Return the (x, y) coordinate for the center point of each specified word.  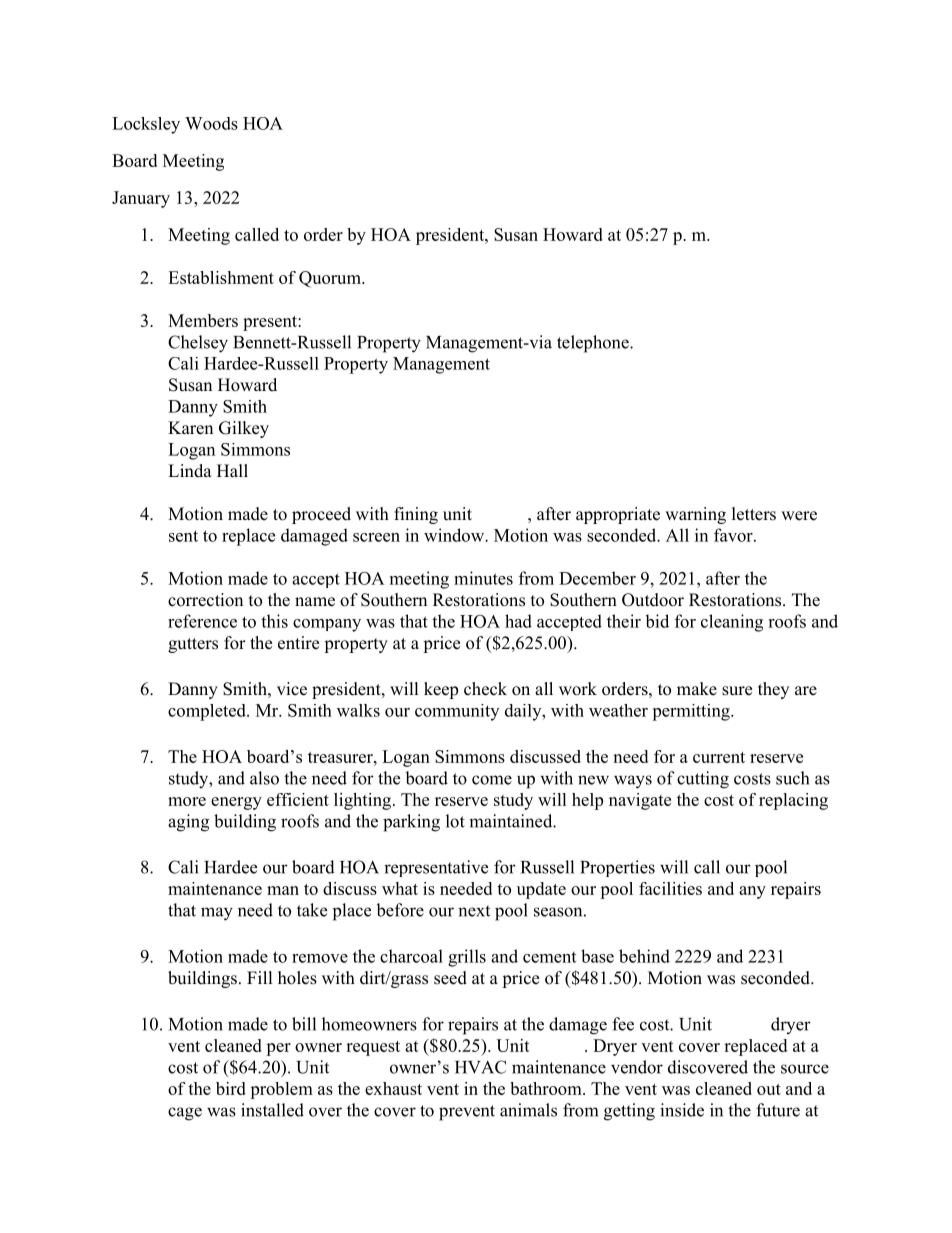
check (485, 689)
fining (416, 515)
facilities (670, 888)
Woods (211, 123)
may (217, 914)
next (474, 911)
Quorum (331, 279)
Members (203, 320)
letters (754, 514)
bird (231, 1088)
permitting (692, 712)
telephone (594, 344)
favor (734, 535)
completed (208, 712)
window (455, 535)
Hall (232, 470)
